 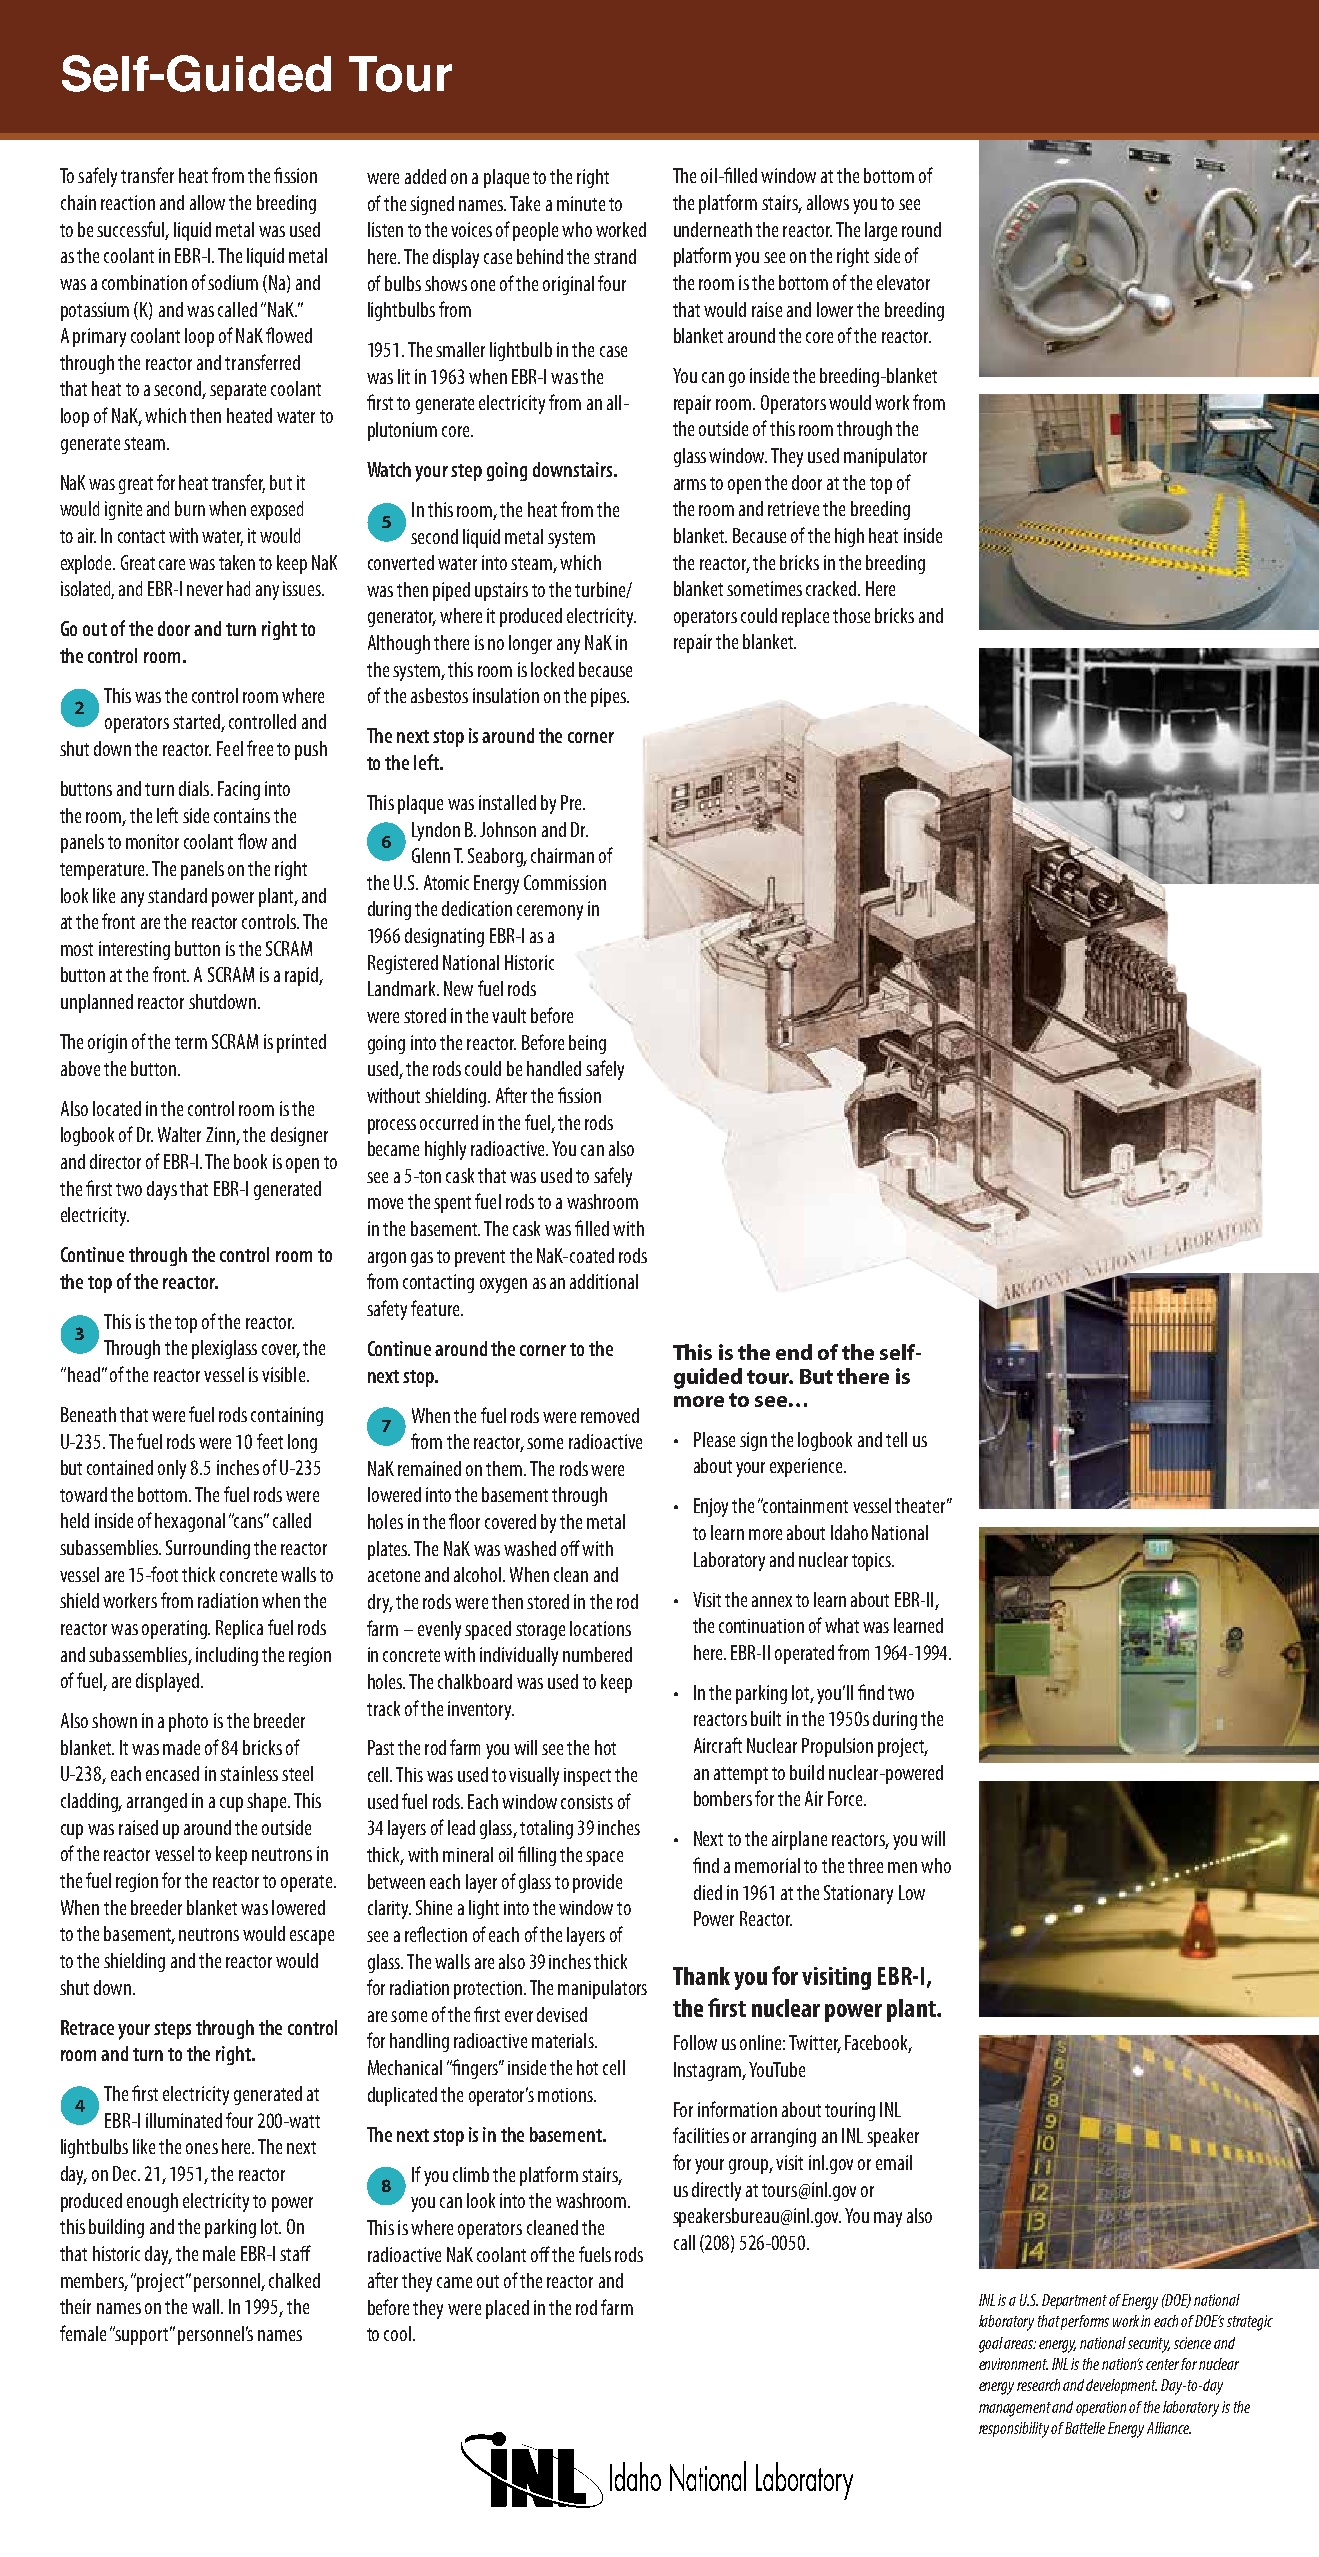 What do you see at coordinates (615, 256) in the page?
I see `strand` at bounding box center [615, 256].
